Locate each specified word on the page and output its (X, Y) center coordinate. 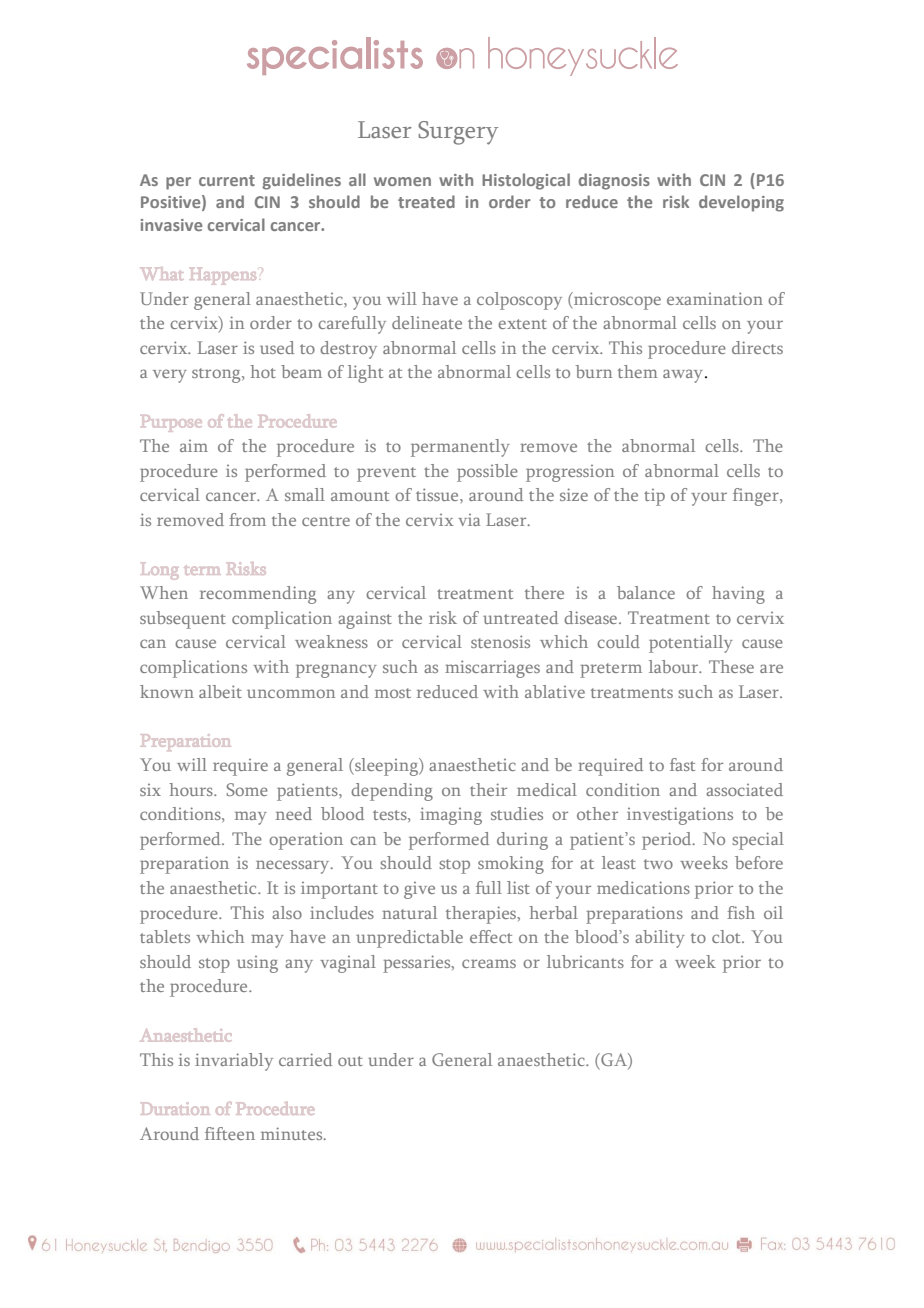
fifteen (230, 1133)
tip (654, 497)
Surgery (458, 133)
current (227, 180)
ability (660, 939)
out (350, 1061)
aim (194, 446)
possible (487, 473)
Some (247, 789)
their (488, 789)
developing (741, 203)
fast (682, 764)
